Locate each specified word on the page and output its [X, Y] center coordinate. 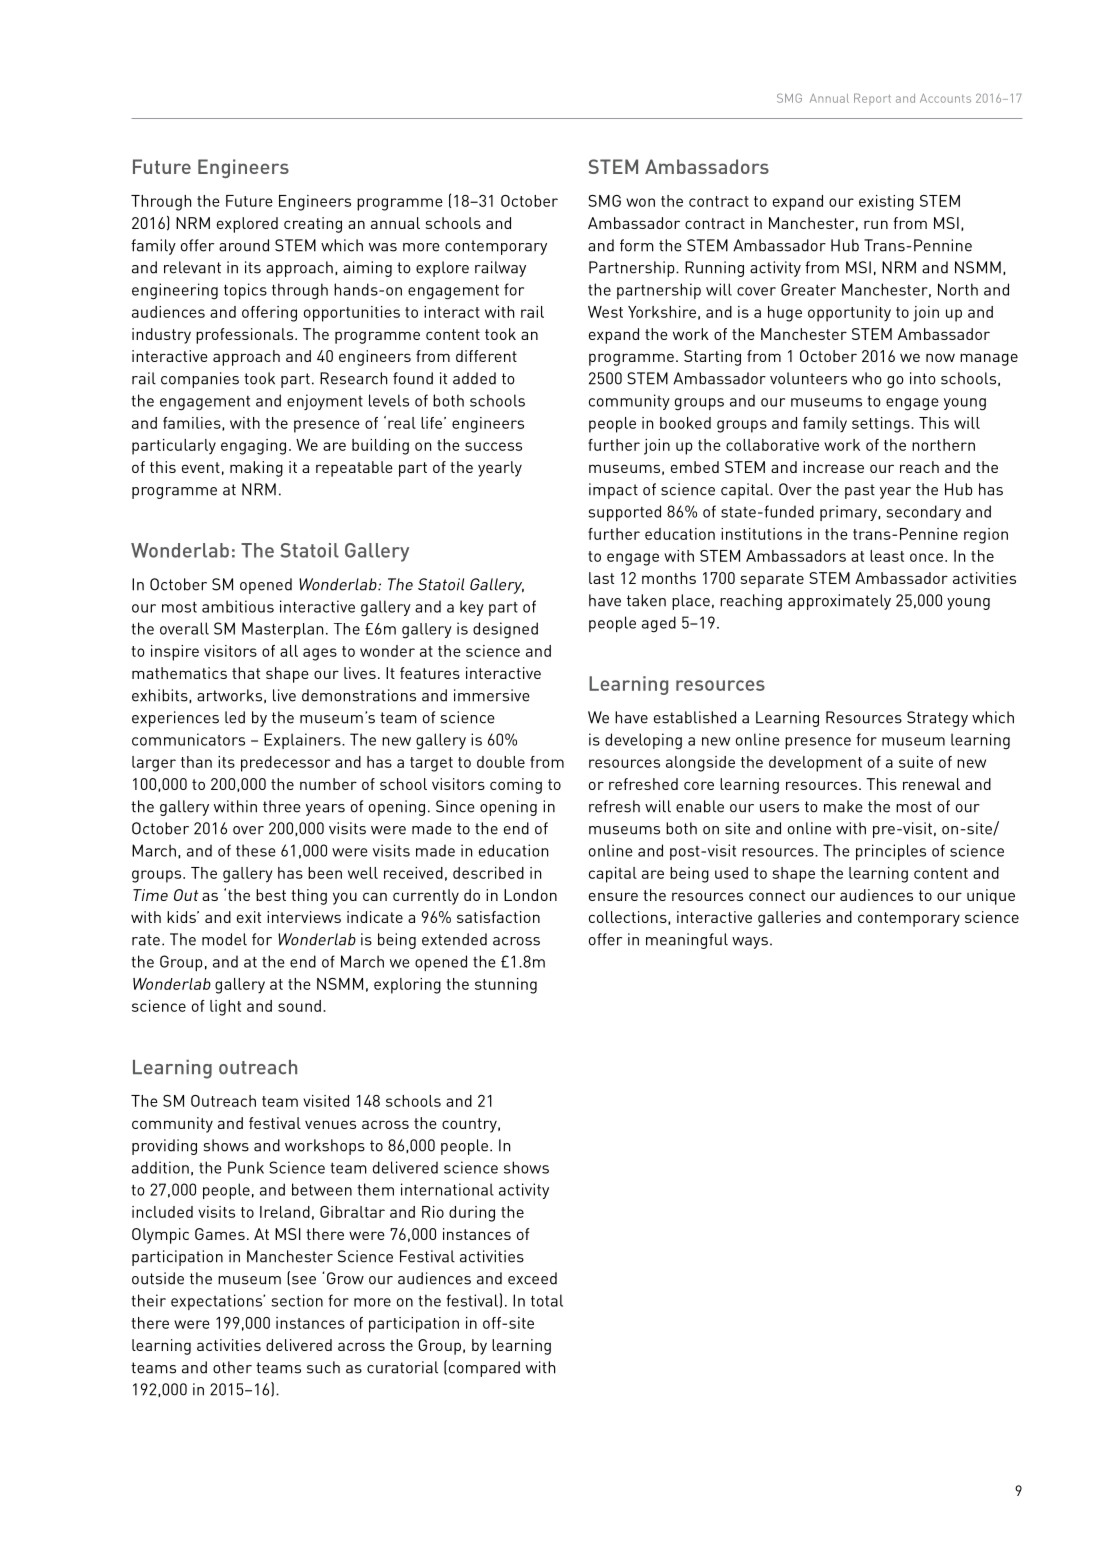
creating [313, 225]
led [235, 717]
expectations [218, 1302]
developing [643, 741]
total [547, 1300]
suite [916, 762]
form [637, 245]
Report [872, 99]
